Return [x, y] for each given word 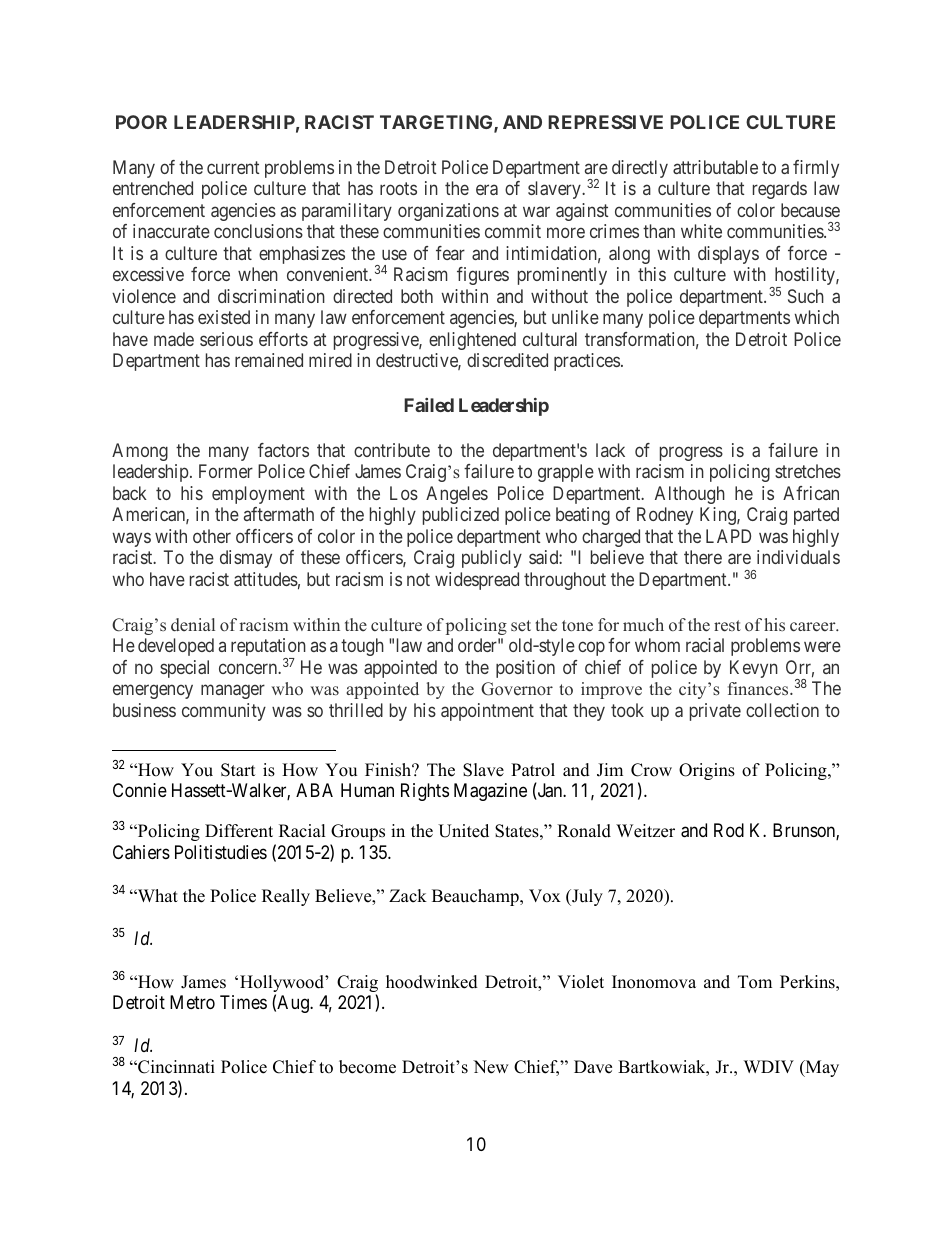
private [715, 712]
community [224, 712]
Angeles [457, 495]
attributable [715, 167]
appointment [487, 712]
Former [226, 471]
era [487, 190]
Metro [192, 1002]
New [491, 1067]
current [233, 167]
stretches [808, 471]
